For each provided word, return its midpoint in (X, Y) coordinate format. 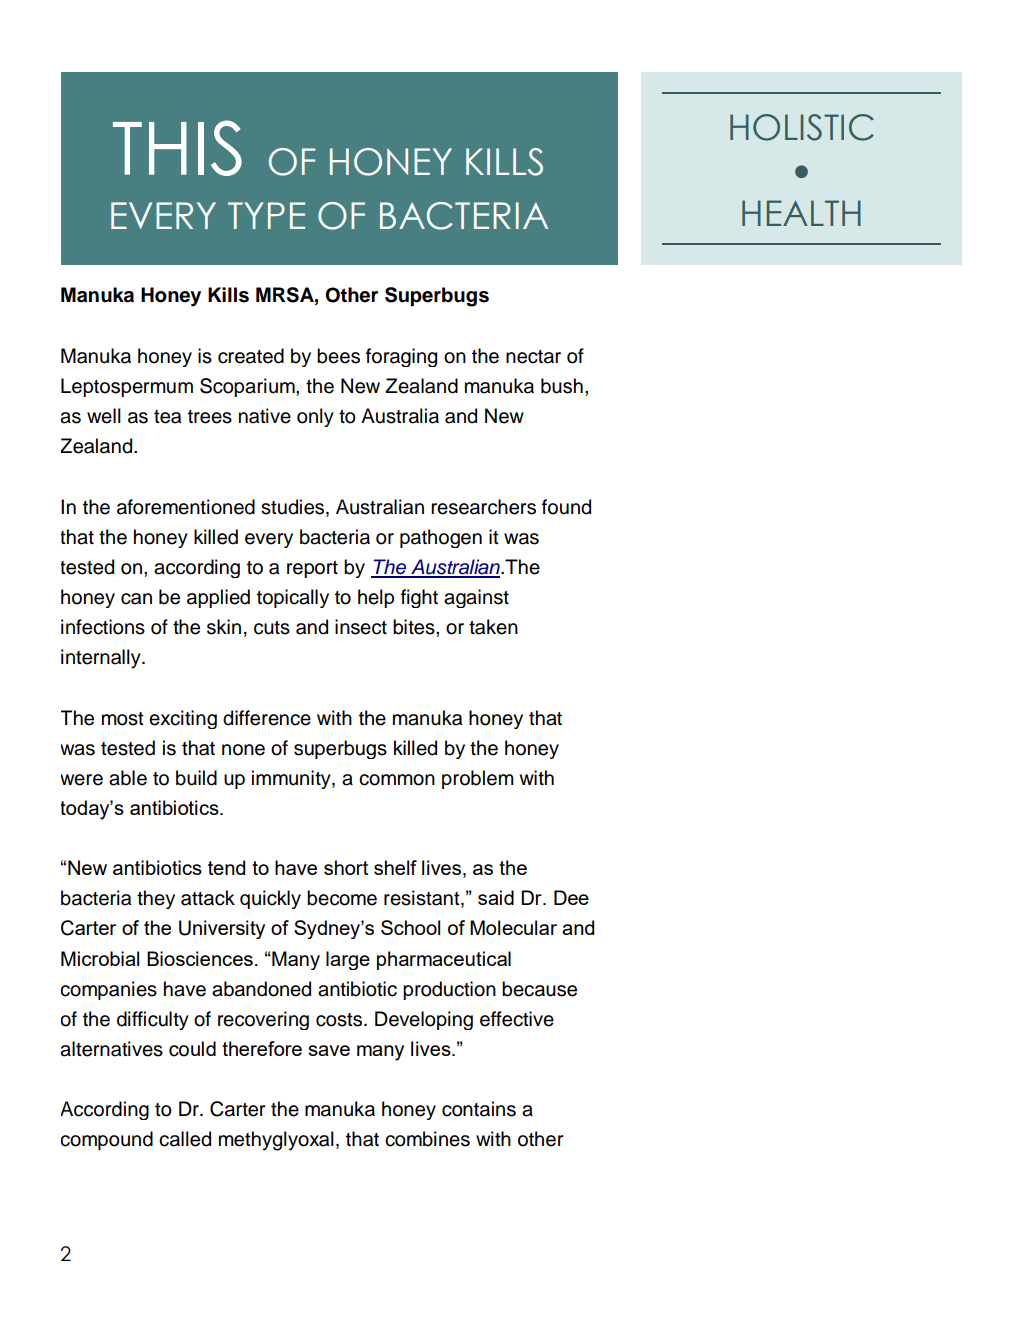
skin (224, 627)
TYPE (266, 215)
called (185, 1139)
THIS (177, 148)
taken (493, 627)
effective (517, 1019)
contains (479, 1109)
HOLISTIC (802, 127)
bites (415, 627)
